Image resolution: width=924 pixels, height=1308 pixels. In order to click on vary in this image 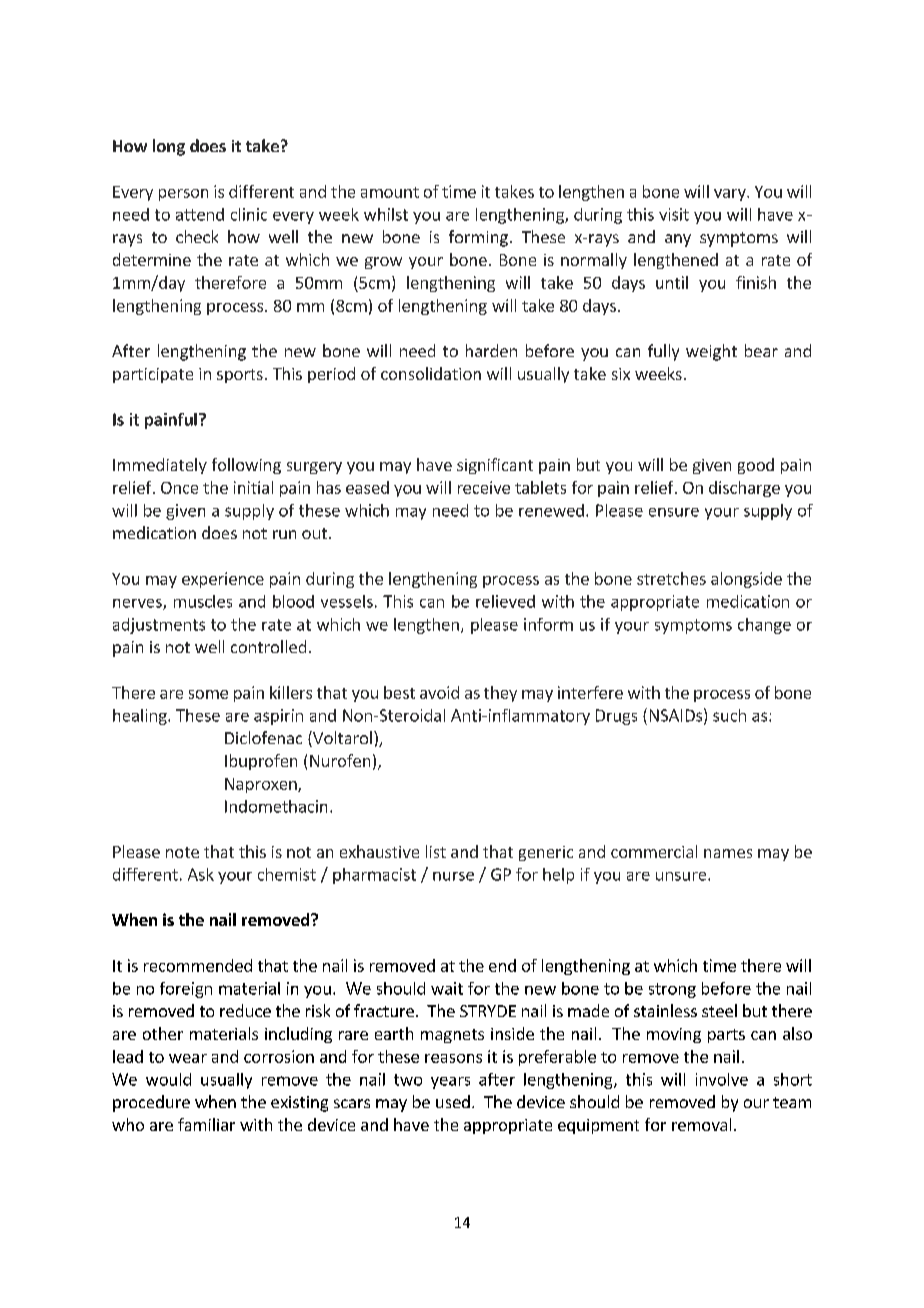, I will do `click(731, 195)`.
